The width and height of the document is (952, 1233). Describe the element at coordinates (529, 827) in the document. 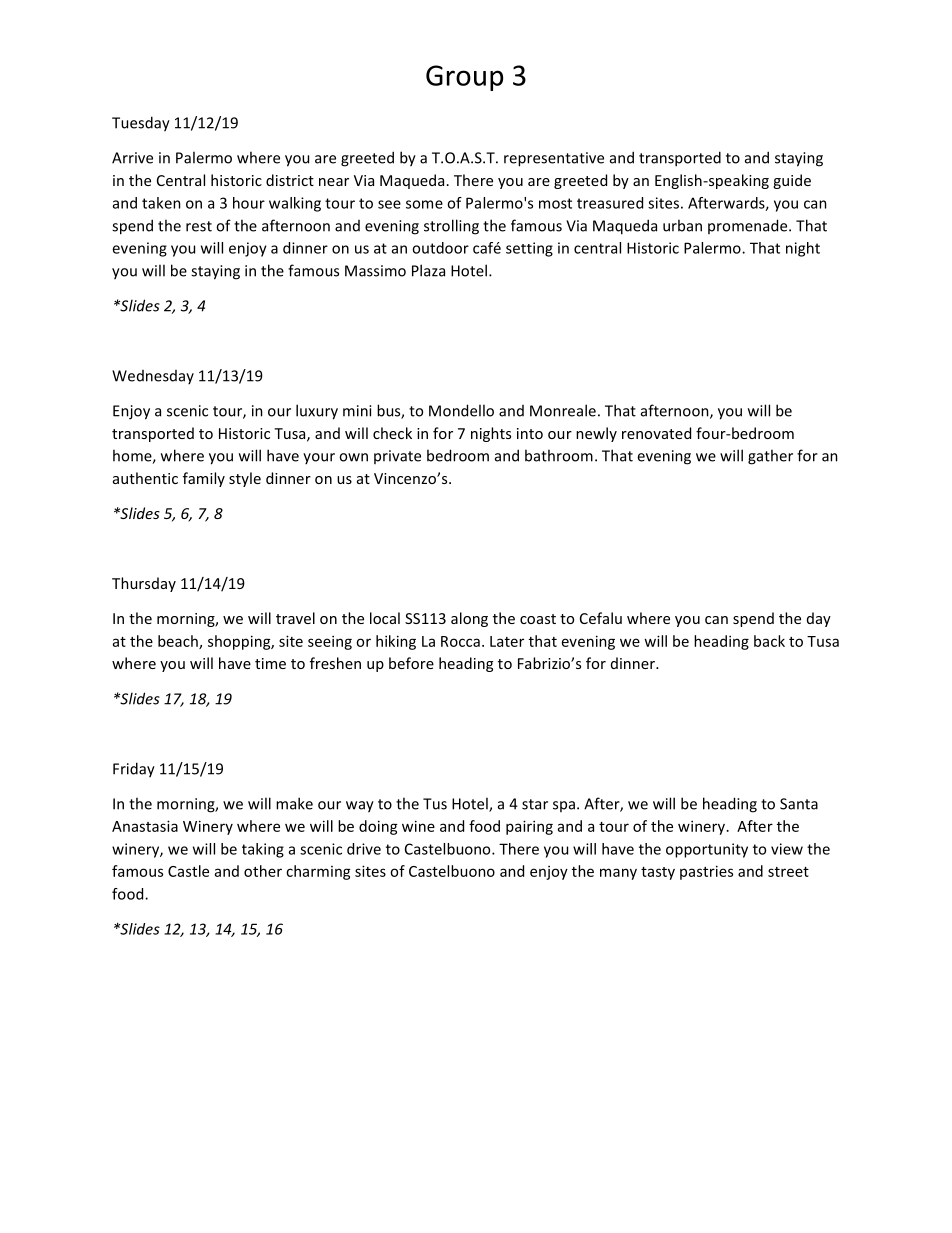

I see `pairing` at that location.
